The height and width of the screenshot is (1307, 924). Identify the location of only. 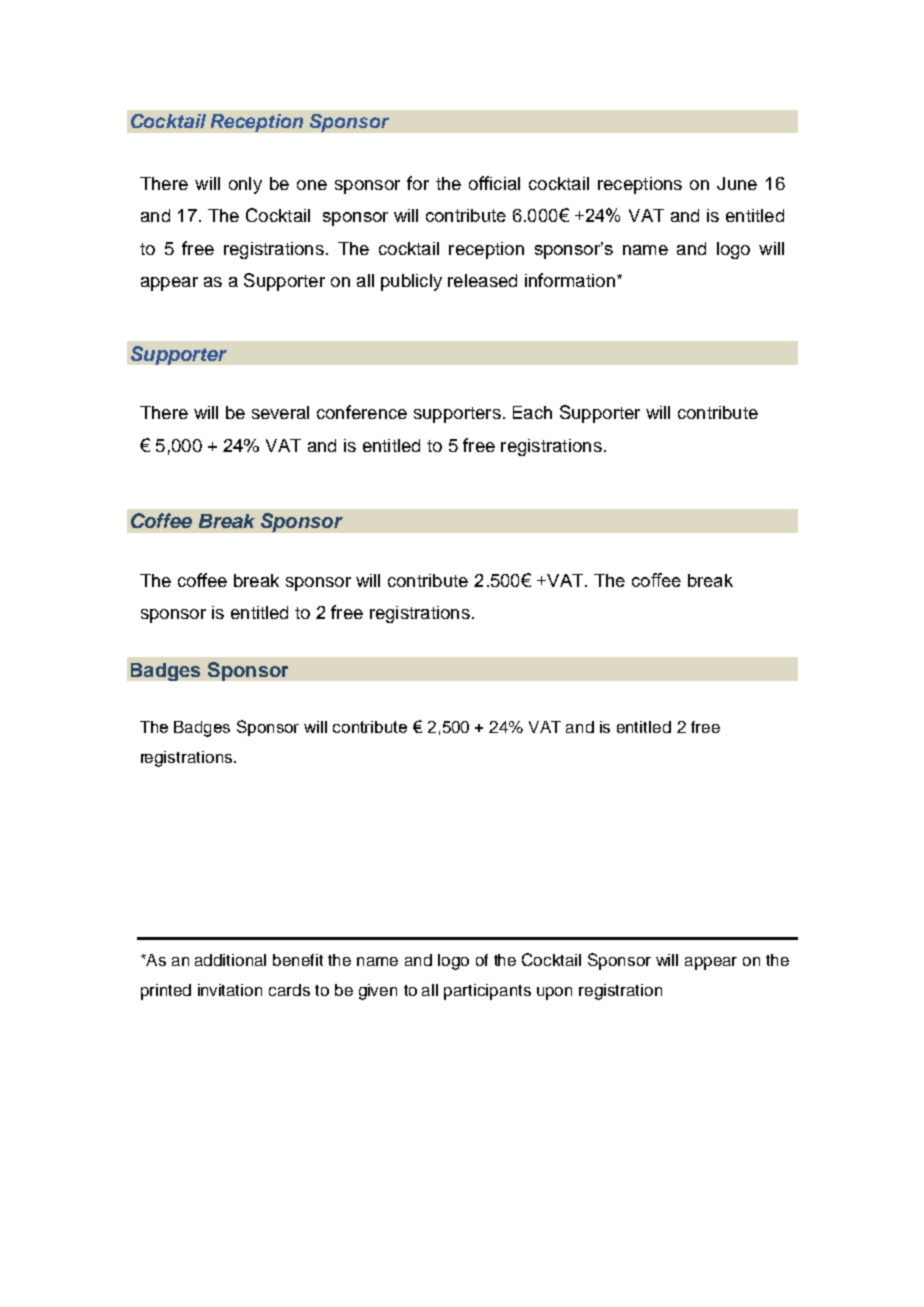
(245, 185).
